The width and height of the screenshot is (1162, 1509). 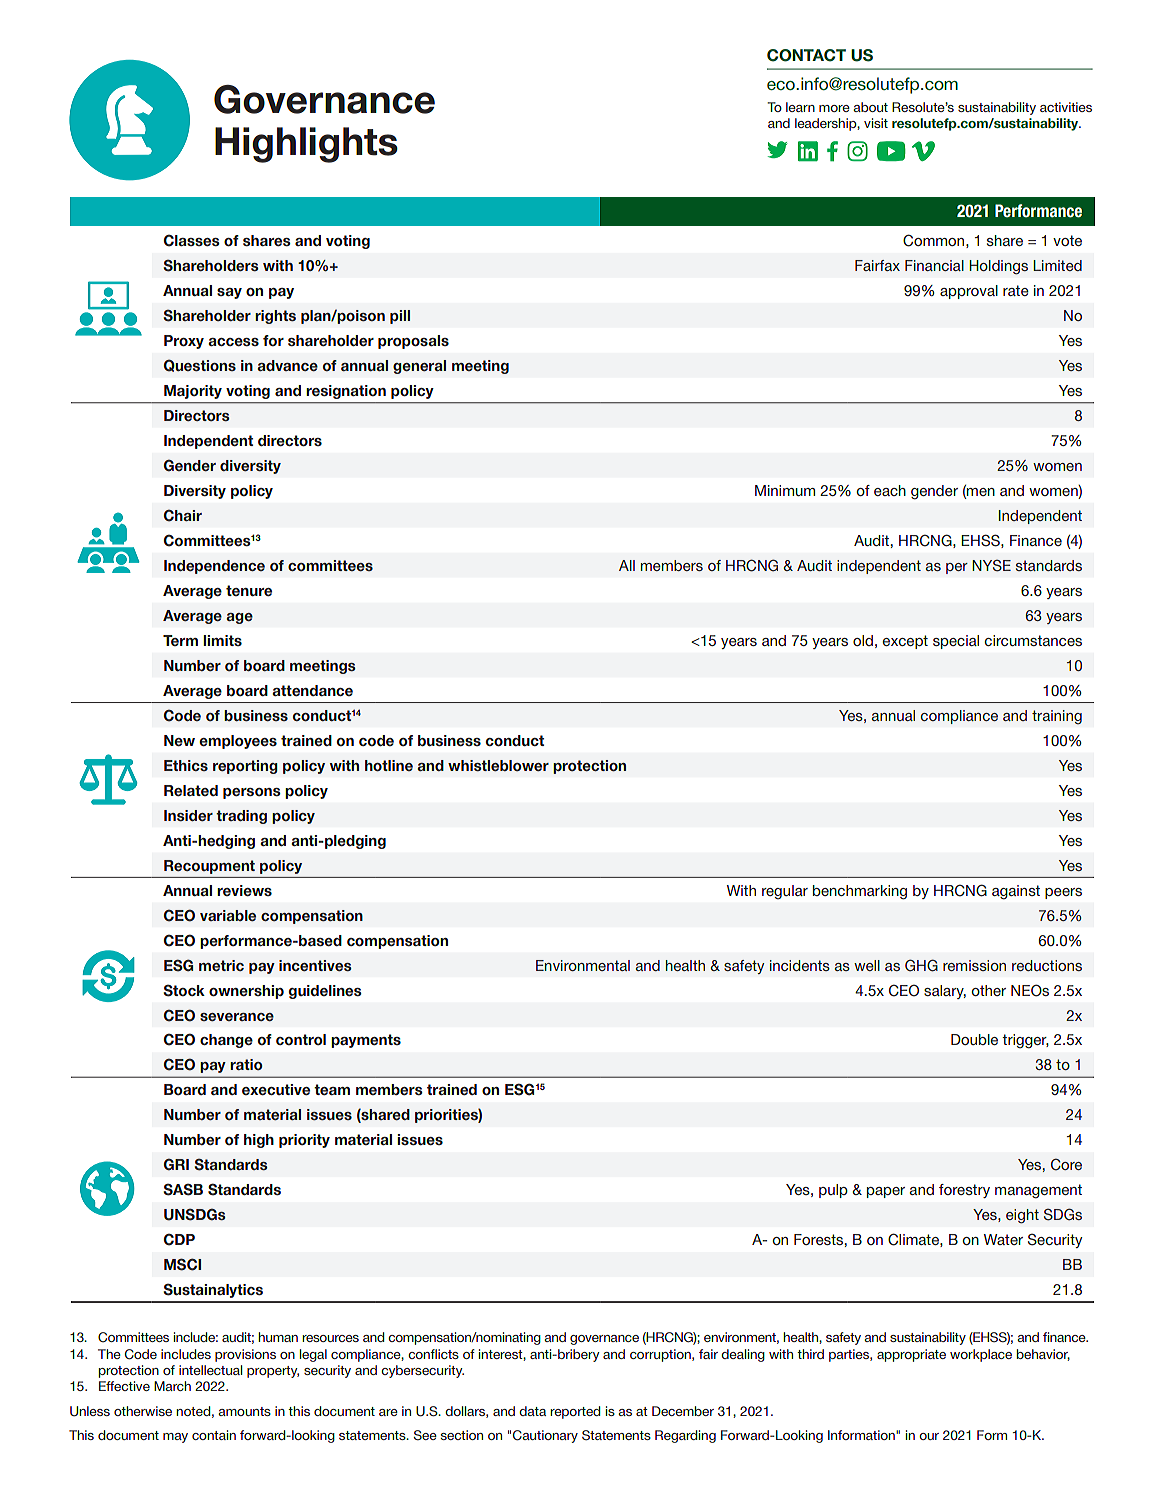 What do you see at coordinates (870, 107) in the screenshot?
I see `about` at bounding box center [870, 107].
